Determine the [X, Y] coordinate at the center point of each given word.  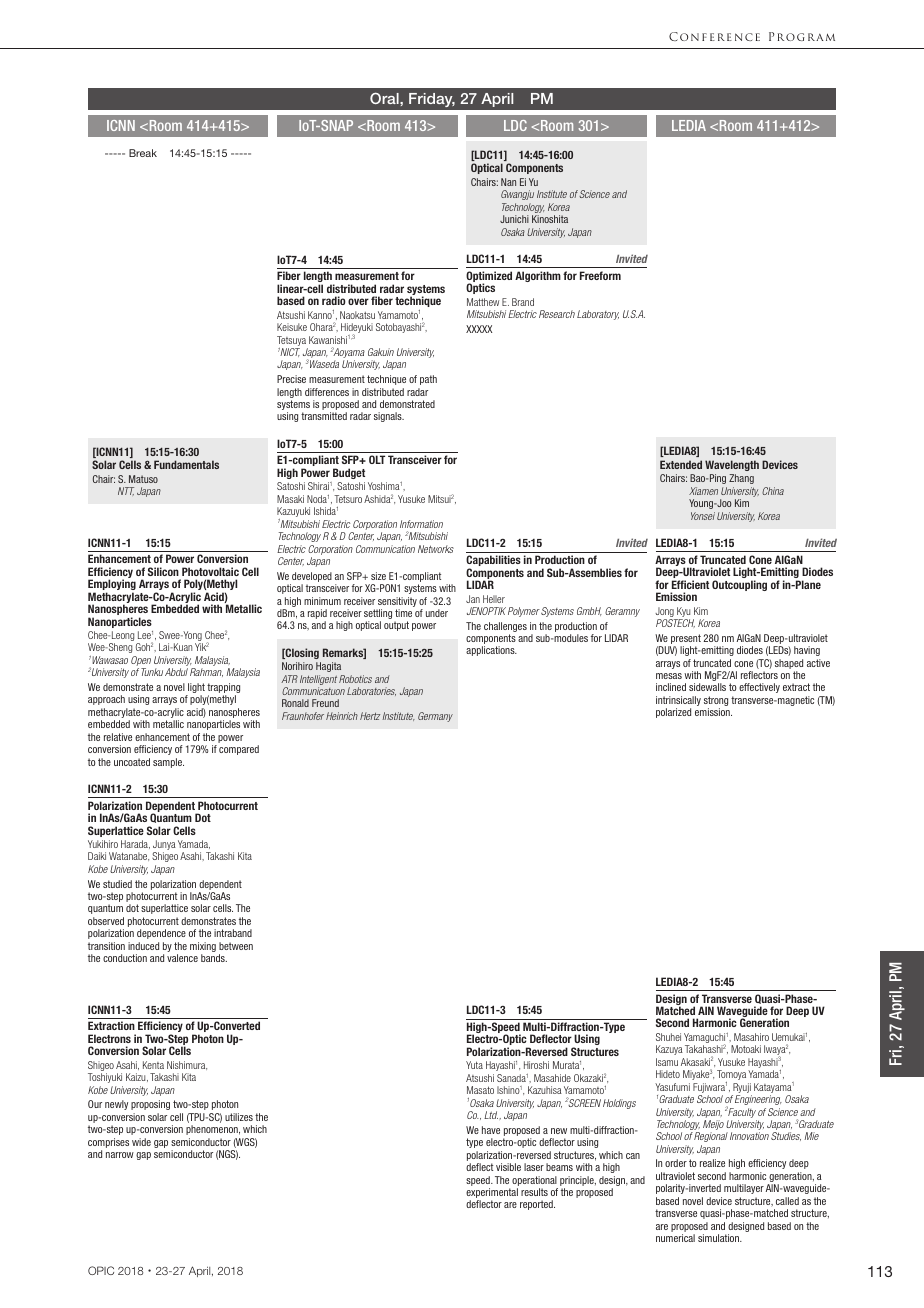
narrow [120, 1155]
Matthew [483, 302]
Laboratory [598, 315]
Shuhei [668, 1037]
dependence [161, 934]
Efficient [690, 584]
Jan [473, 599]
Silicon [163, 571]
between [236, 946]
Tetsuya [291, 341]
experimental [492, 1194]
